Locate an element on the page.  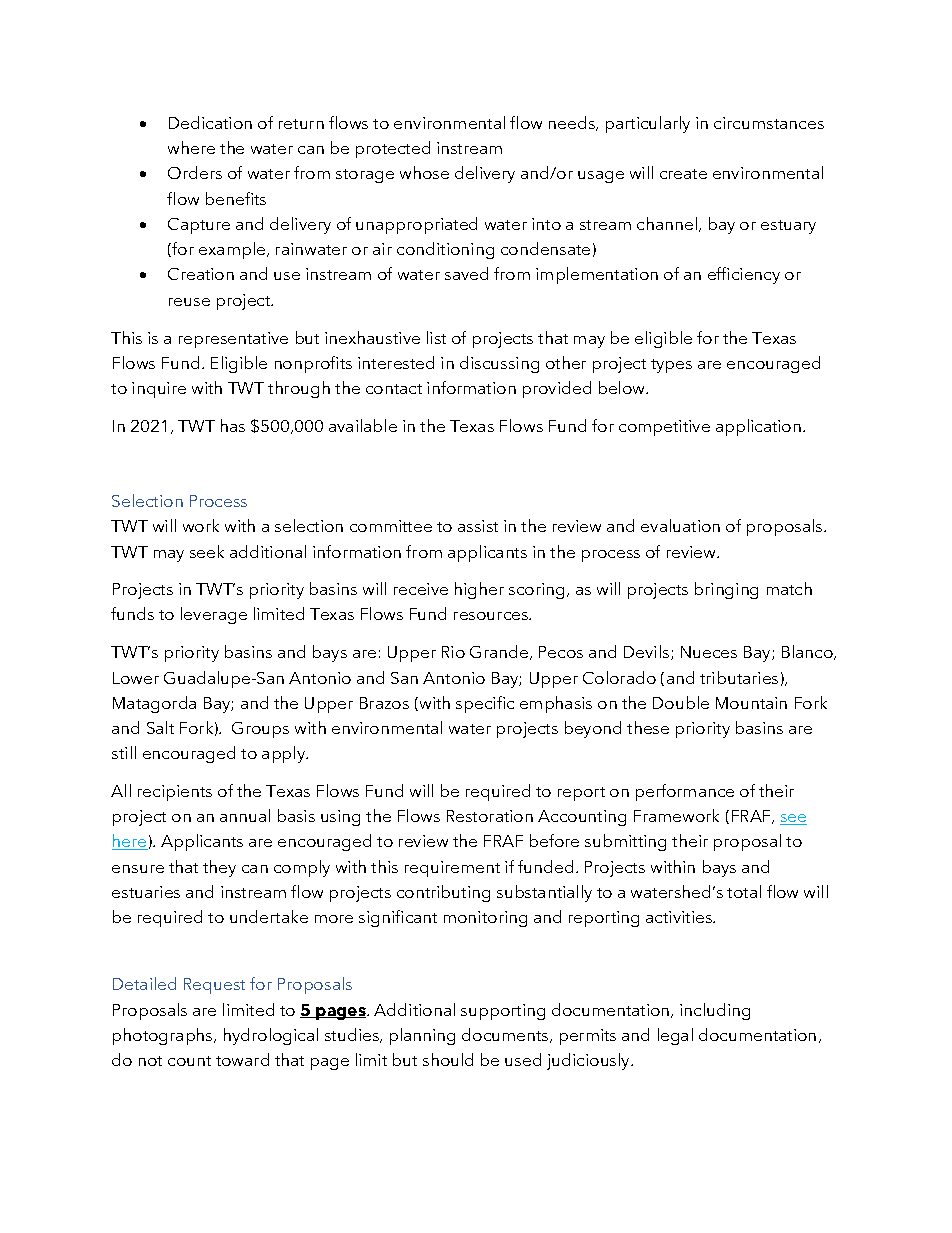
bringing is located at coordinates (726, 590).
